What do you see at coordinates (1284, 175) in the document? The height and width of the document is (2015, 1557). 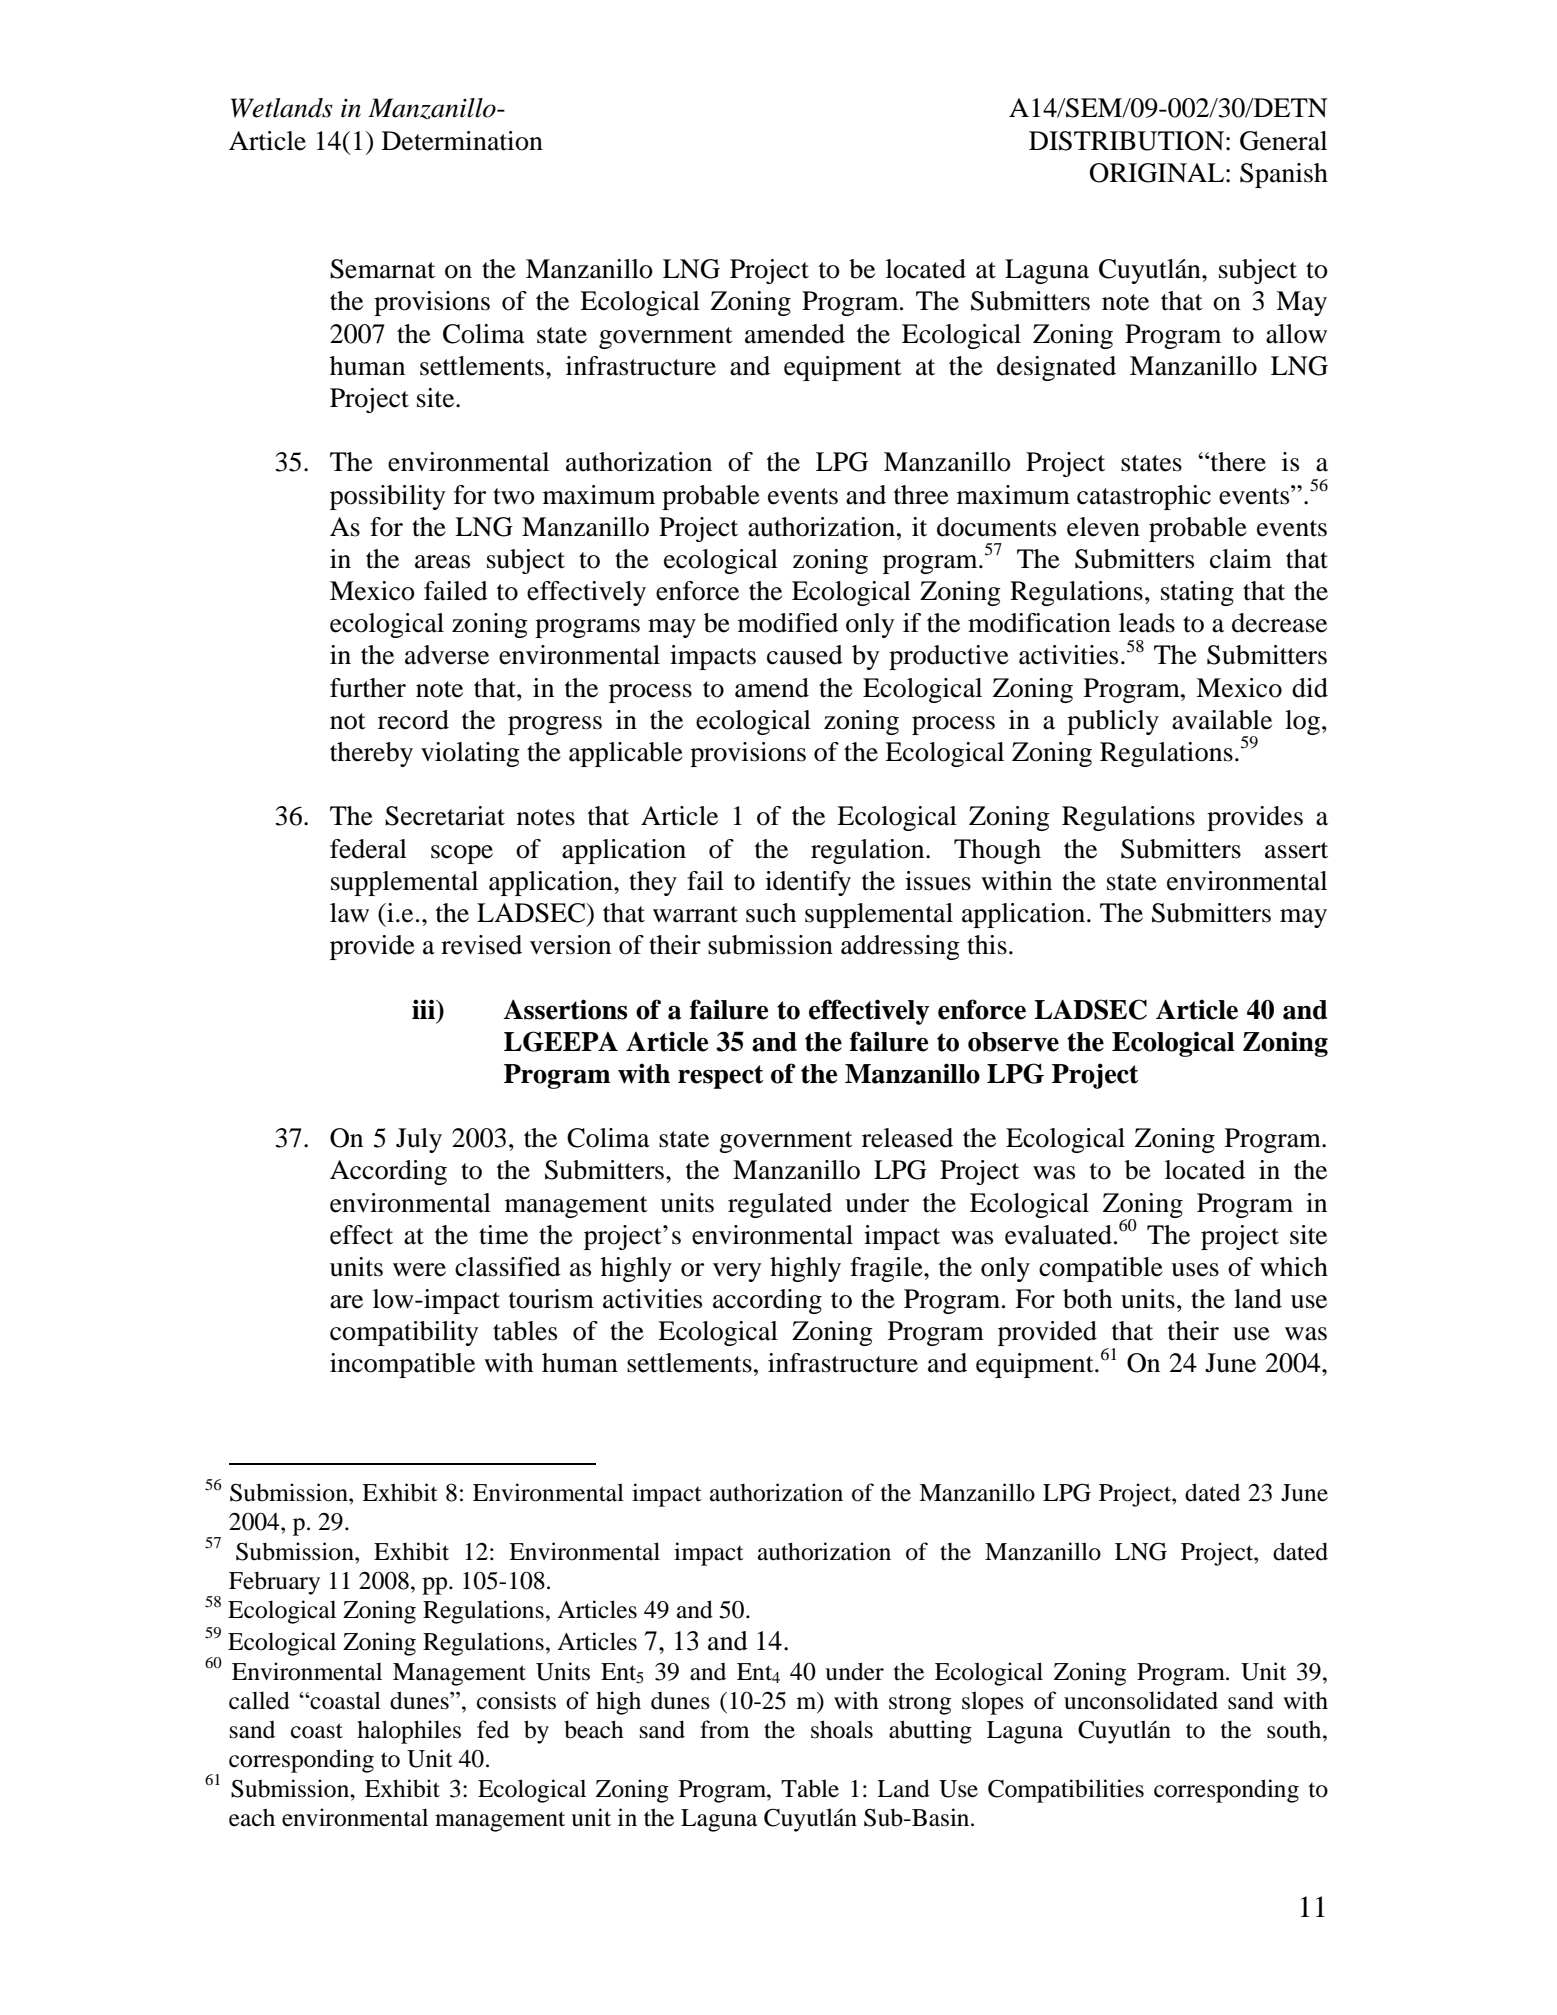 I see `Spanish` at bounding box center [1284, 175].
